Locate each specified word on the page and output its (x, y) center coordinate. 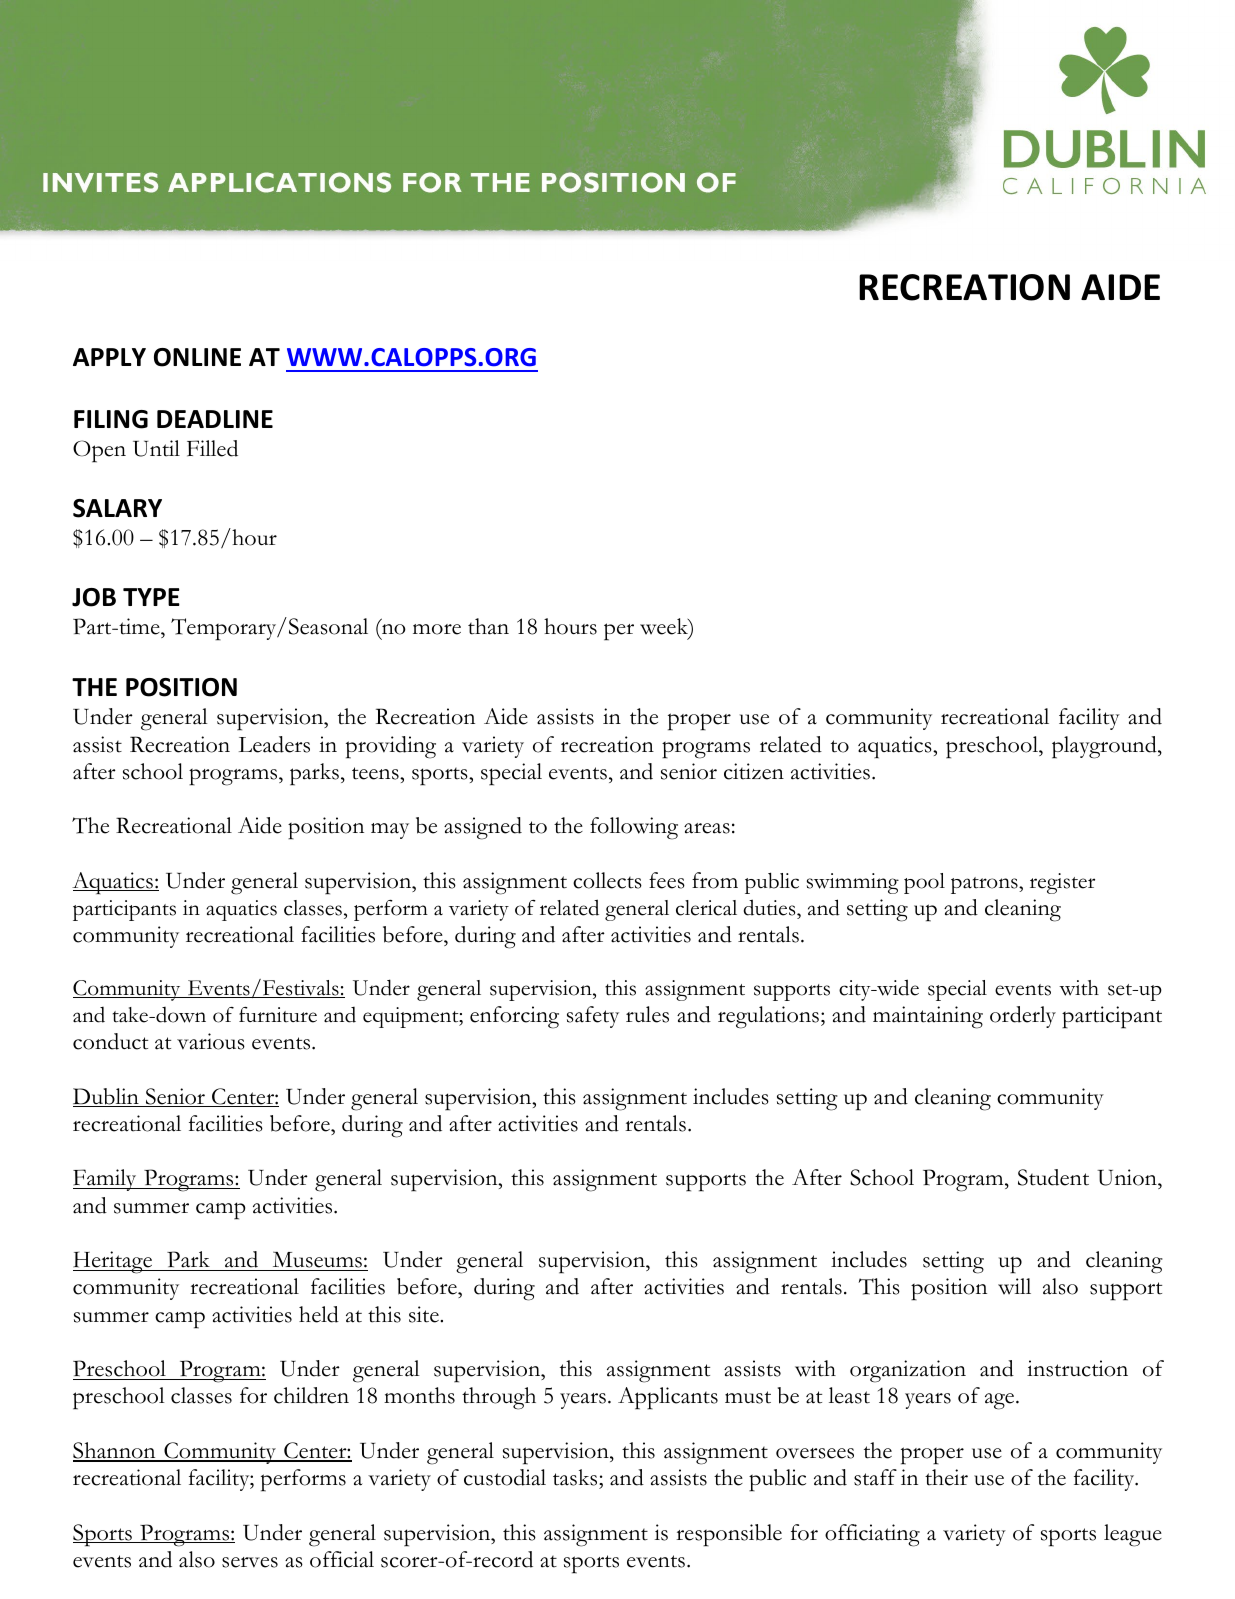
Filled (212, 448)
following (634, 828)
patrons (985, 885)
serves (250, 1562)
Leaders (274, 744)
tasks (576, 1479)
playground (1105, 747)
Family (106, 1180)
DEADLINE (215, 419)
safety (593, 1017)
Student (1053, 1177)
